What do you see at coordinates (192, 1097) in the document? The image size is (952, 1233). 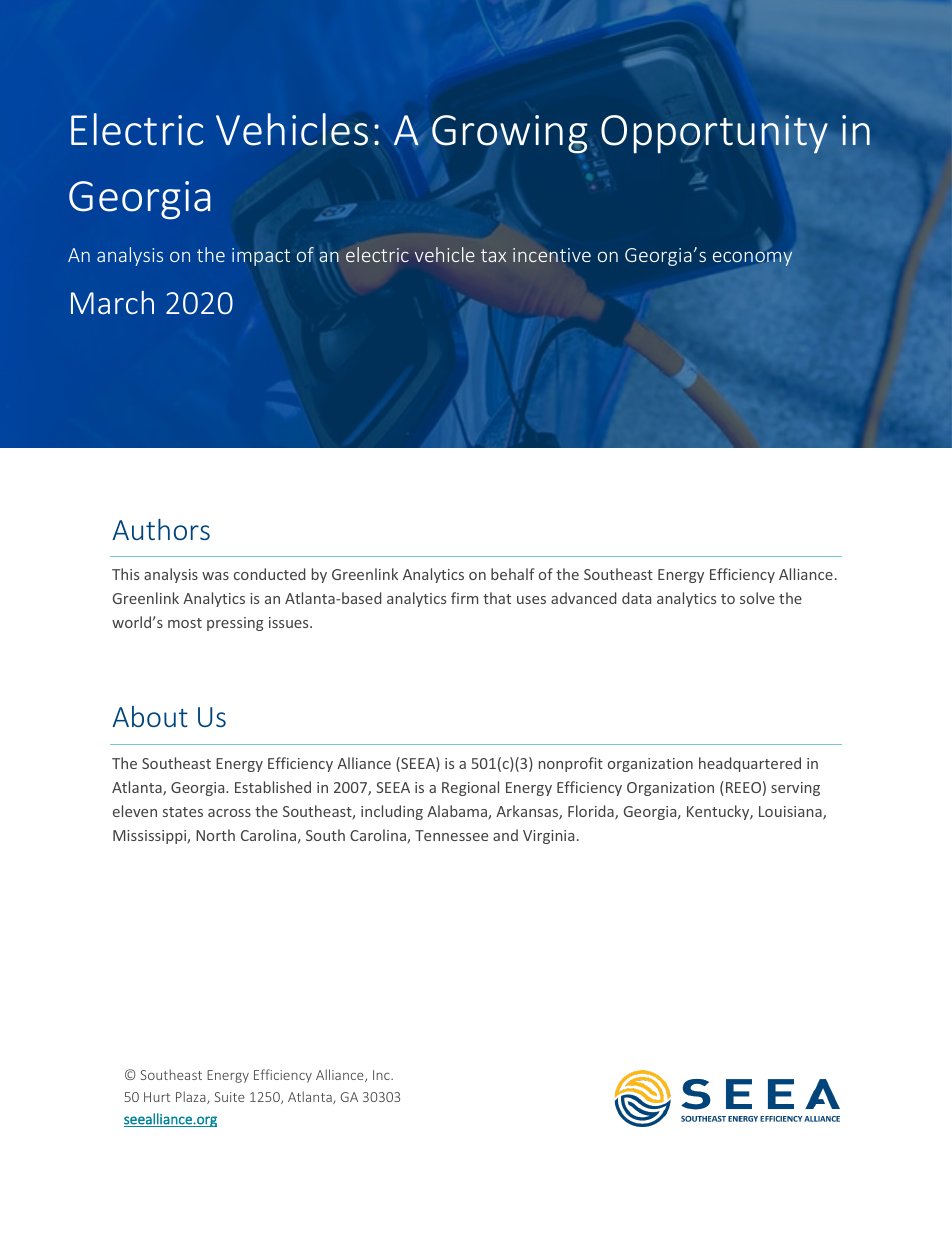 I see `Plaza` at bounding box center [192, 1097].
